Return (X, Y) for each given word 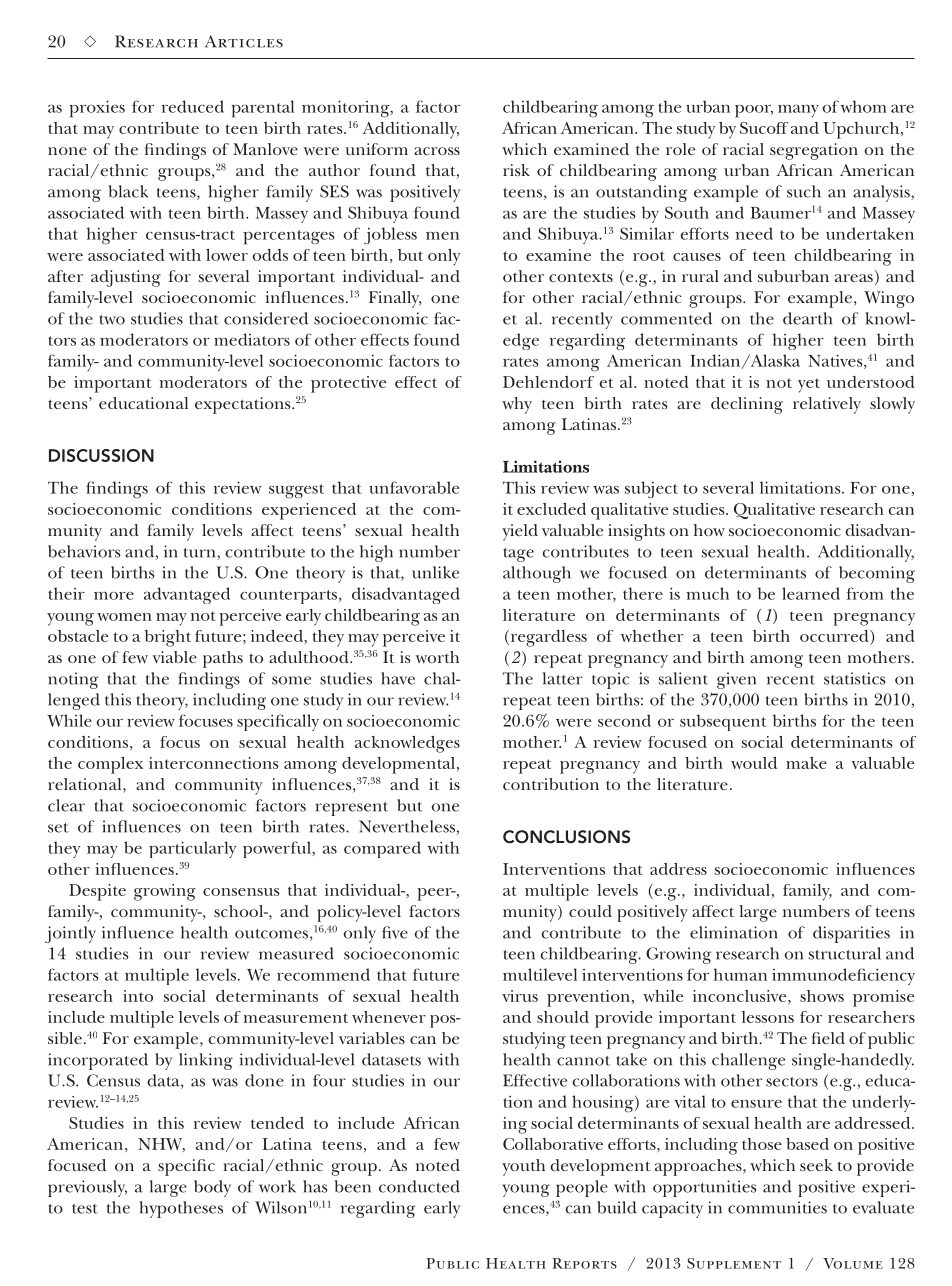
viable (174, 657)
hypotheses (181, 1209)
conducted (419, 1186)
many (798, 110)
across (437, 151)
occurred (835, 636)
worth (437, 657)
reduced (193, 106)
